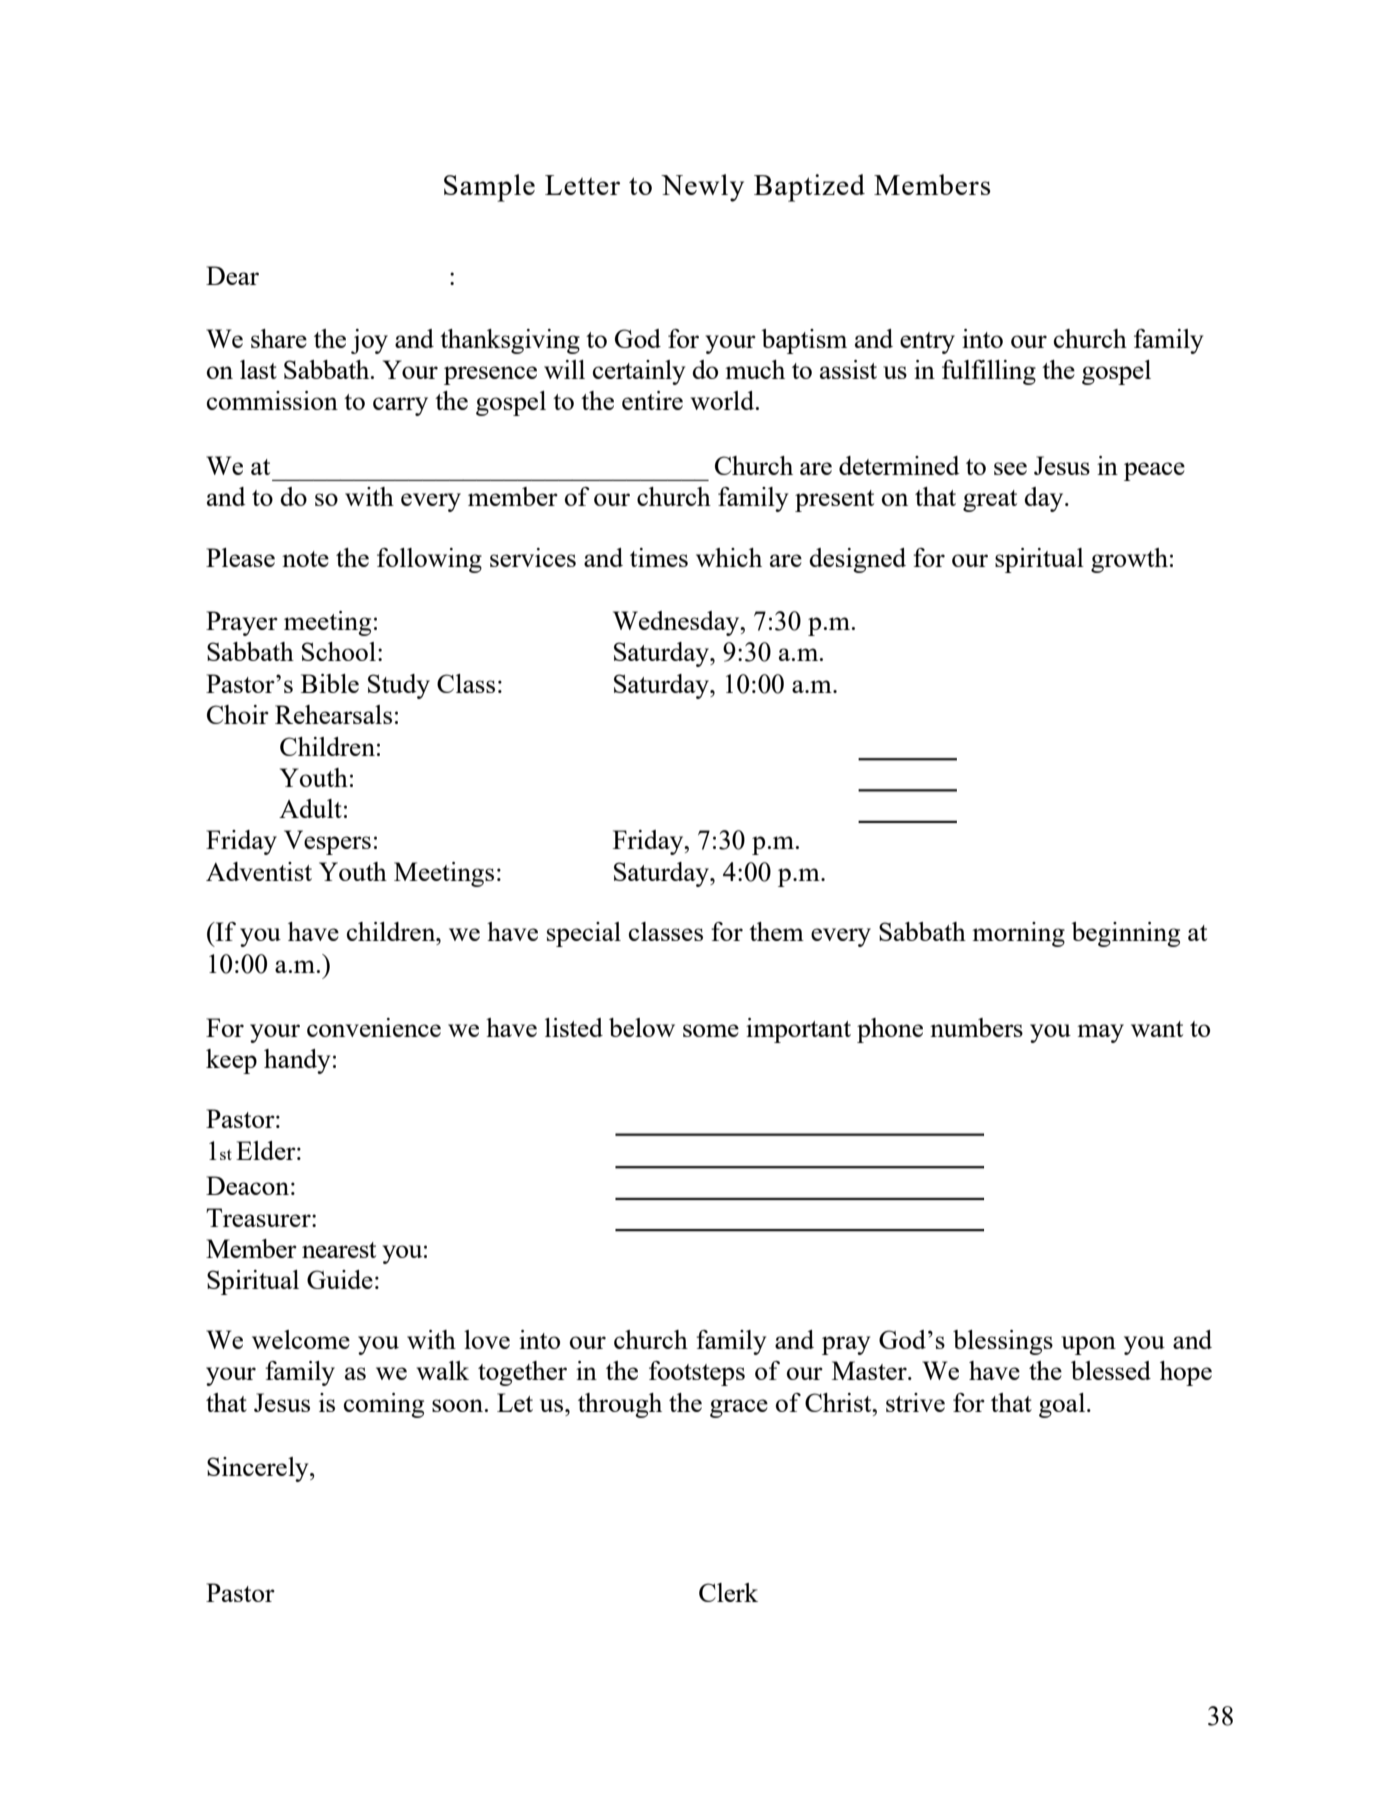 This image has height=1799, width=1390. I want to click on them, so click(776, 931).
